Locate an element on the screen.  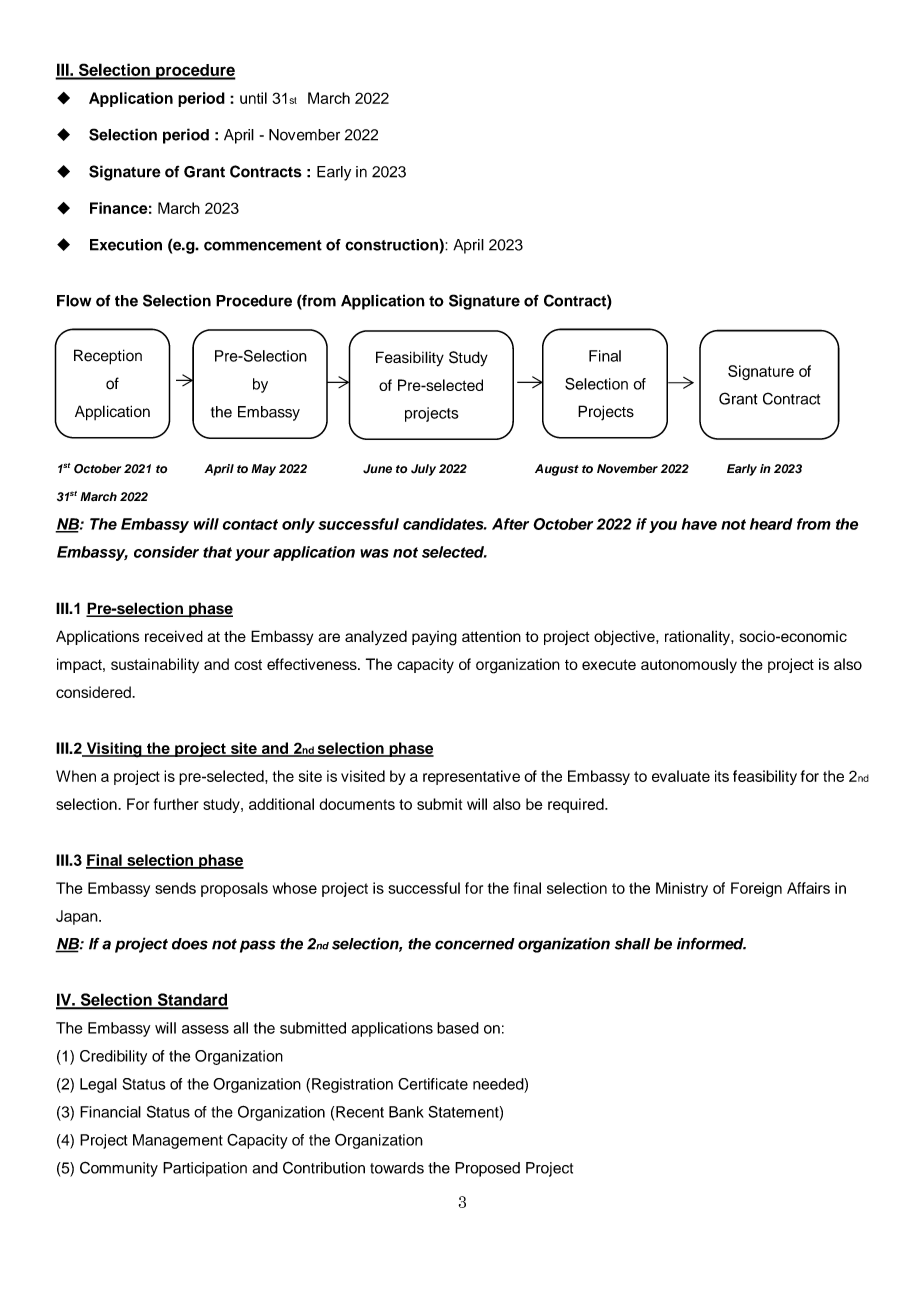
commencement is located at coordinates (263, 245).
